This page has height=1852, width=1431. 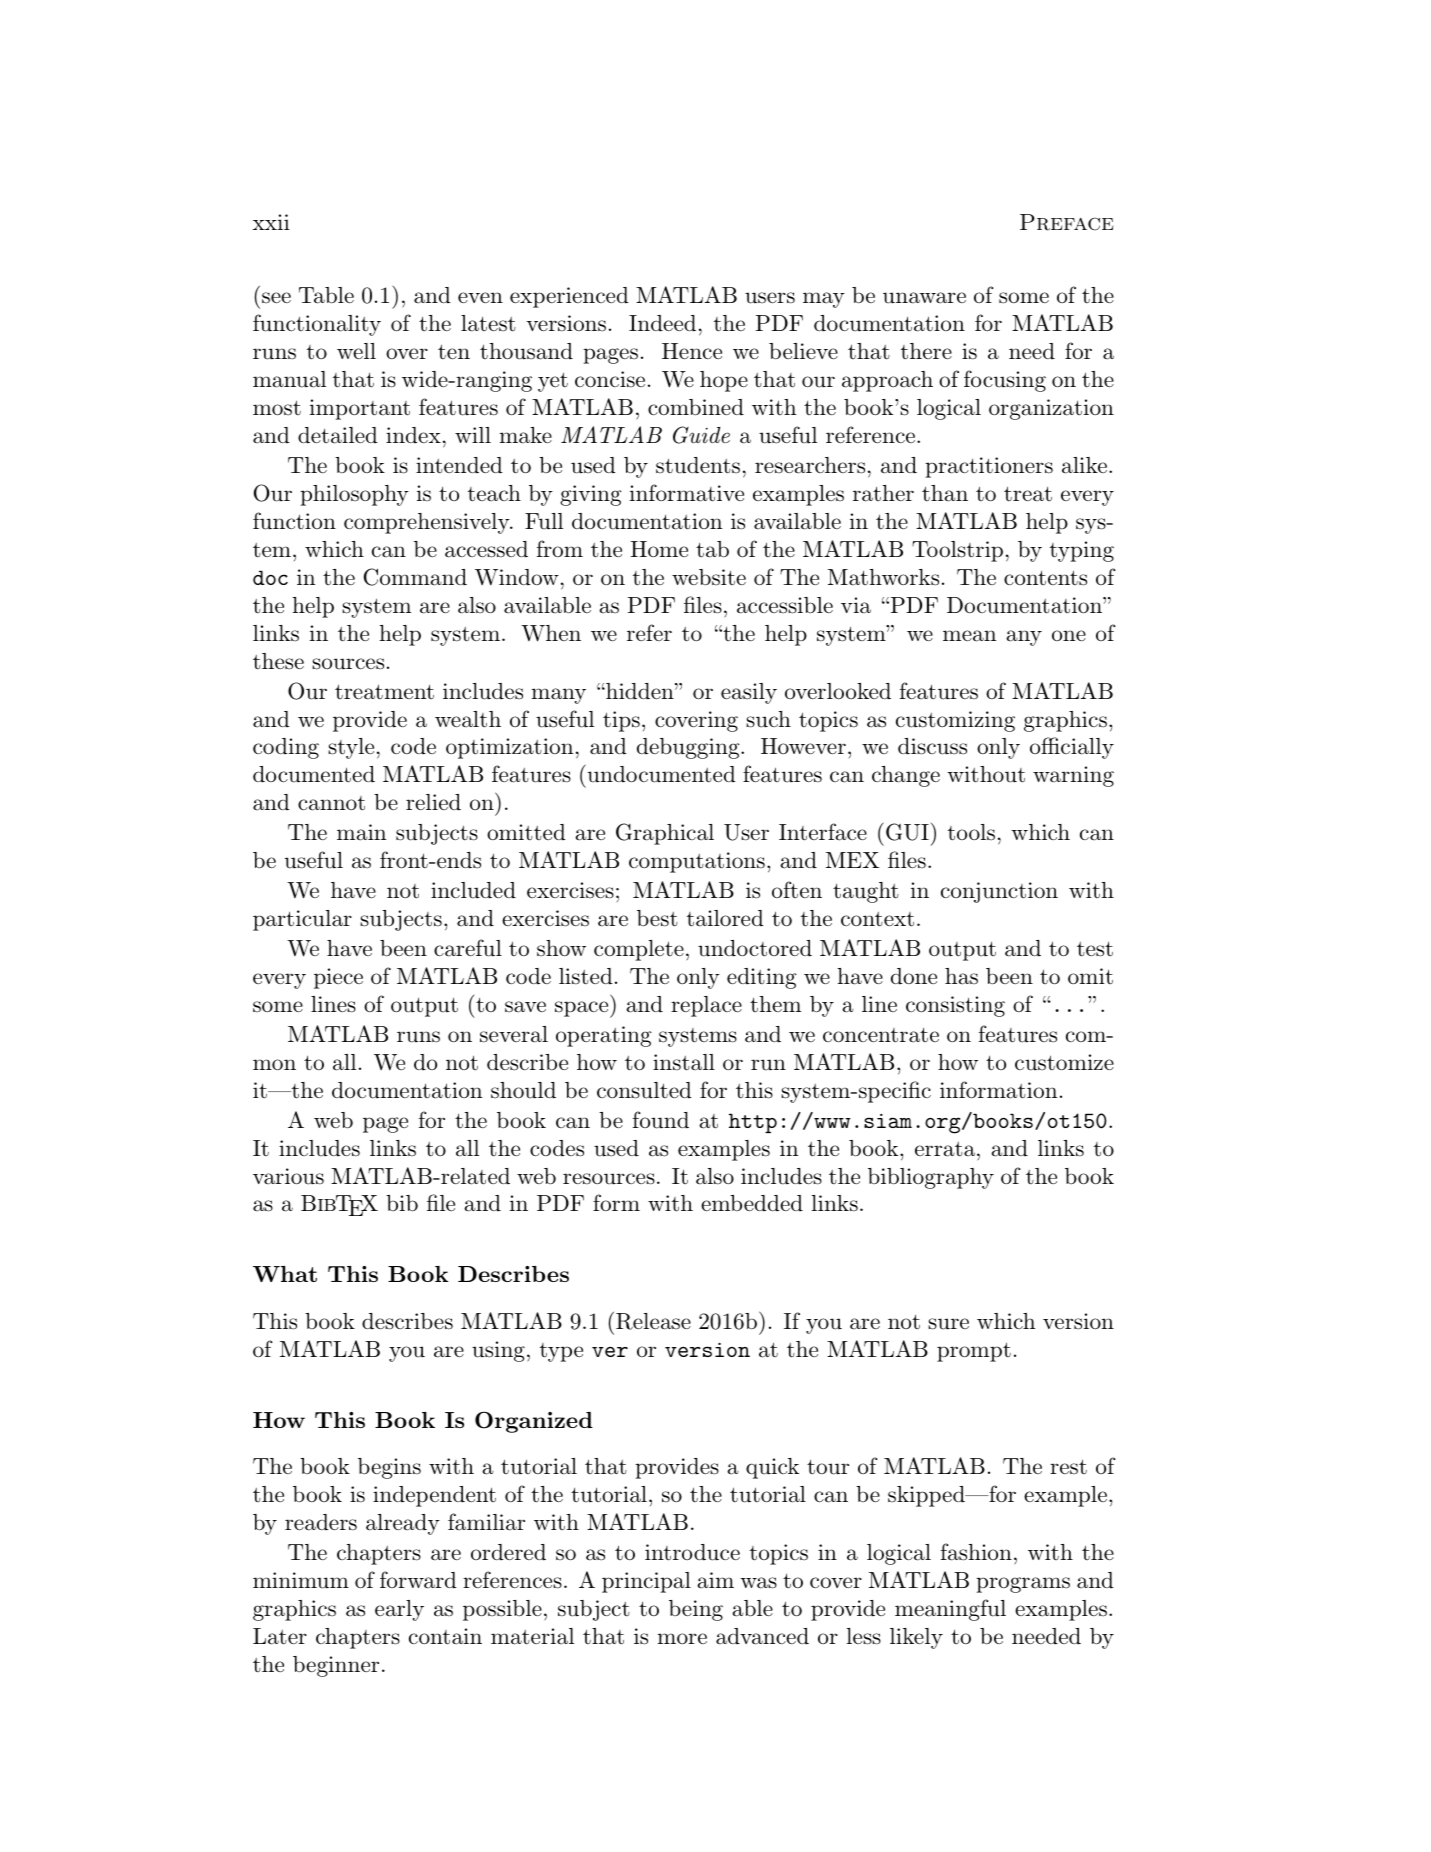 I want to click on programs, so click(x=1023, y=1585).
